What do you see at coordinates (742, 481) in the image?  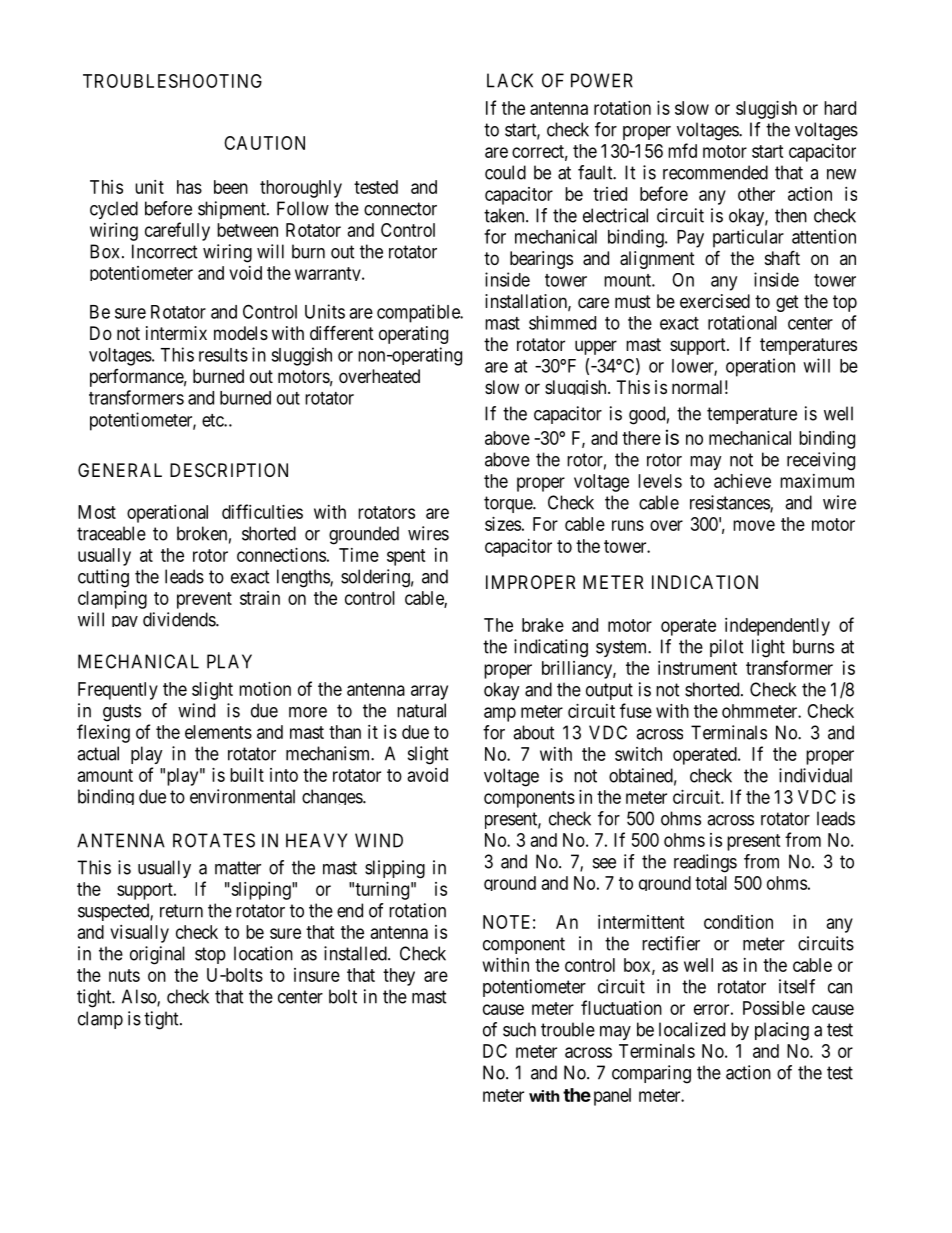 I see `achieve` at bounding box center [742, 481].
